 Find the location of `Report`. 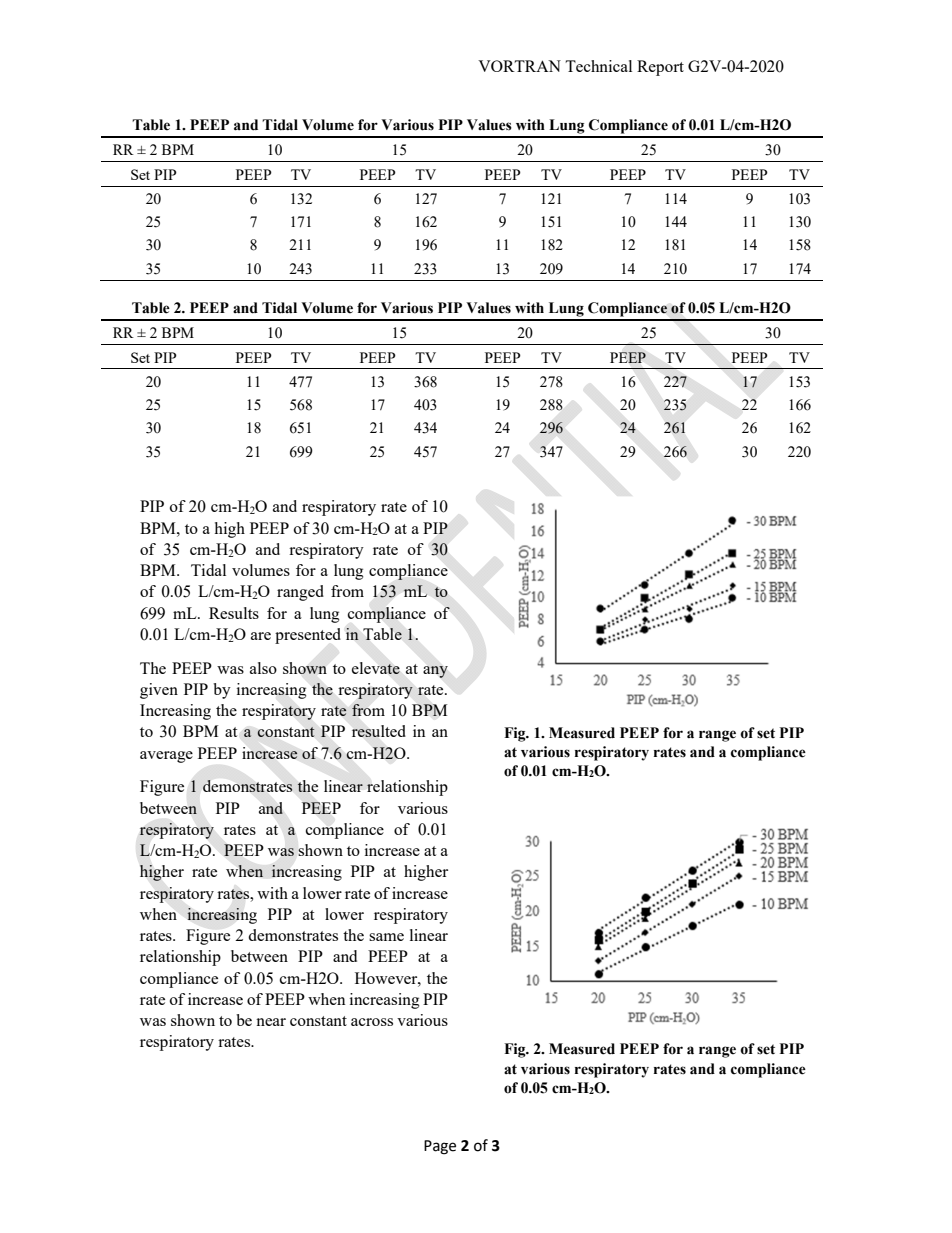

Report is located at coordinates (660, 68).
